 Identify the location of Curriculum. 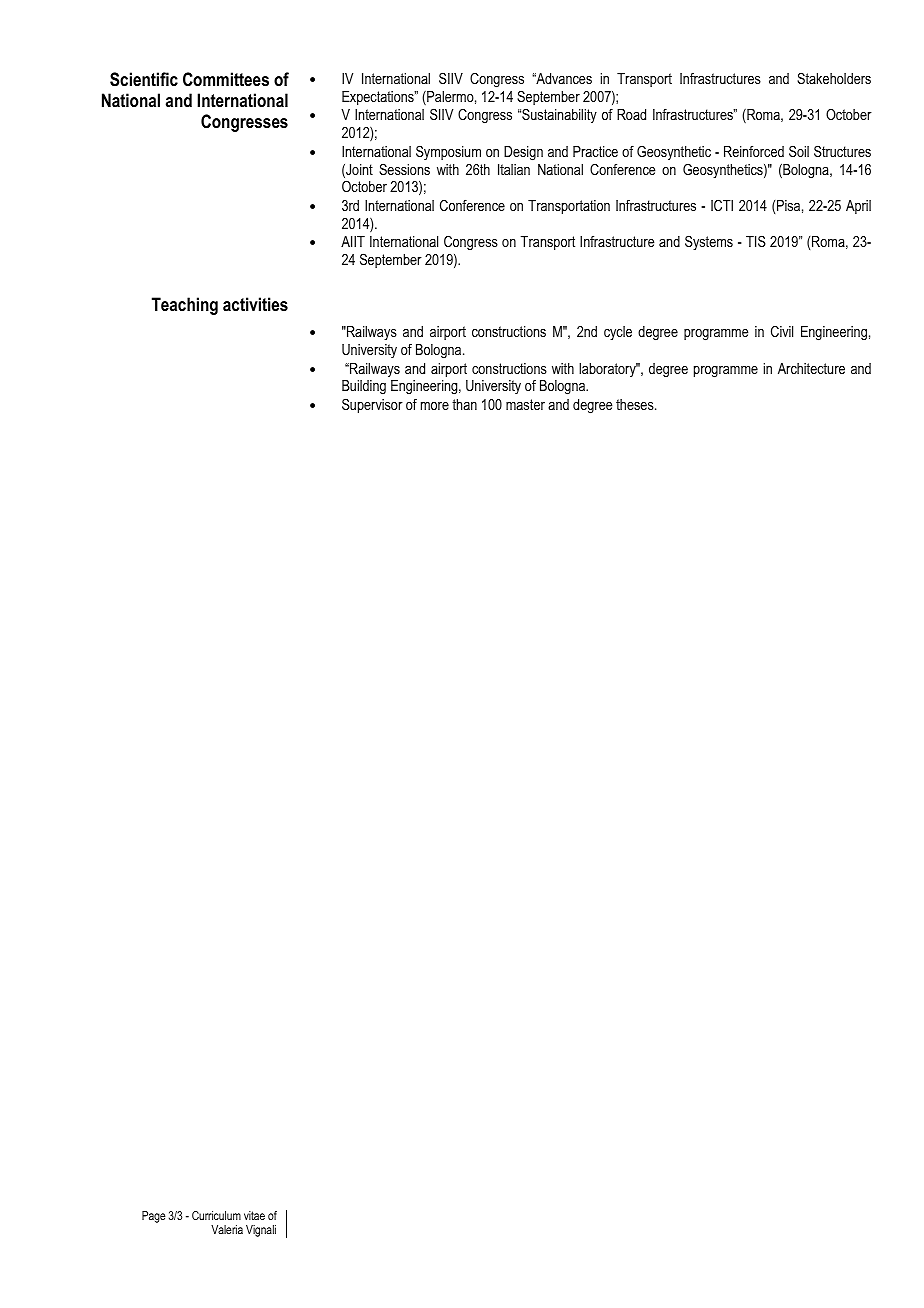
(216, 1215).
